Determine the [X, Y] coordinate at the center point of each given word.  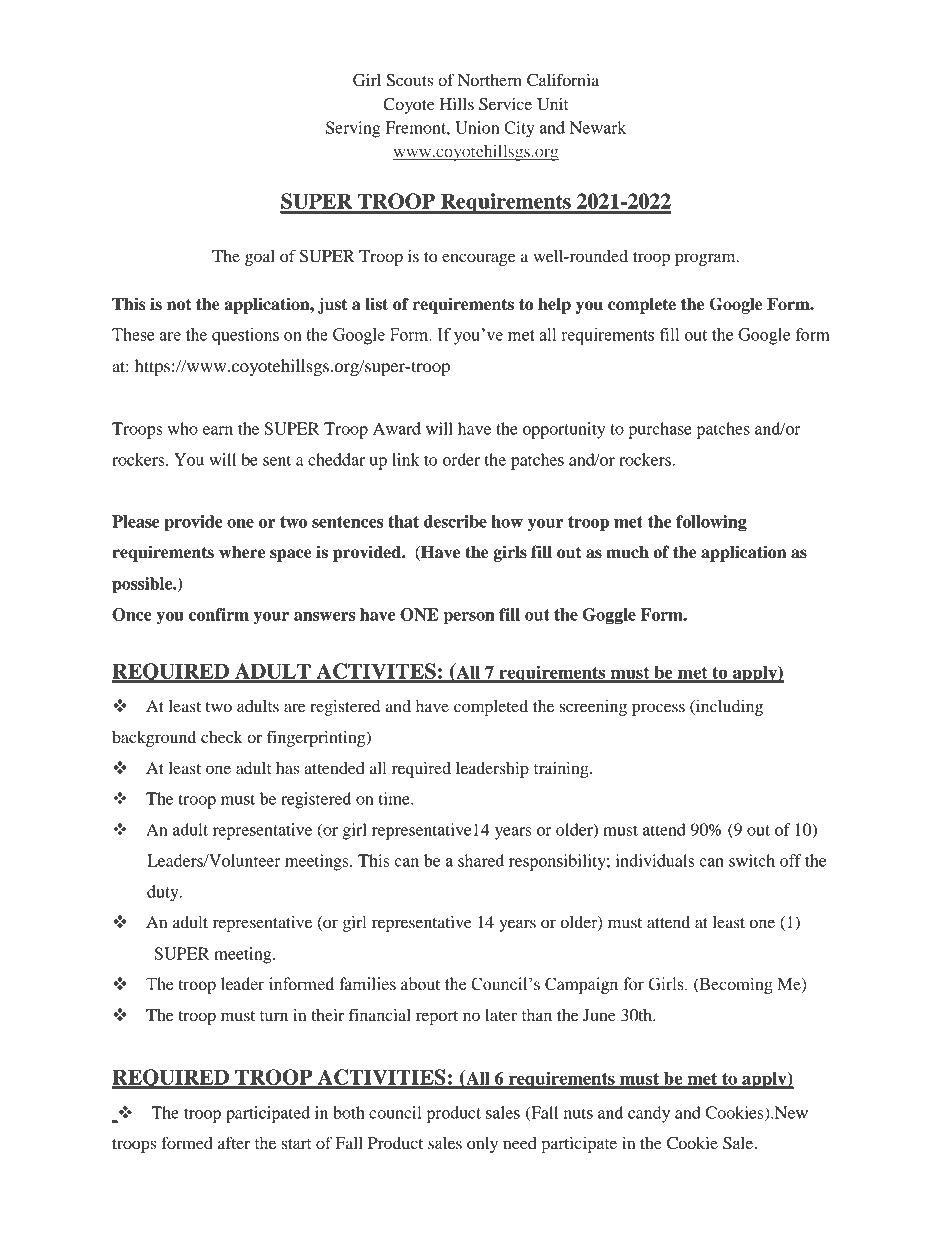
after [234, 1142]
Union [477, 127]
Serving [353, 129]
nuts [578, 1113]
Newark [598, 127]
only [482, 1145]
